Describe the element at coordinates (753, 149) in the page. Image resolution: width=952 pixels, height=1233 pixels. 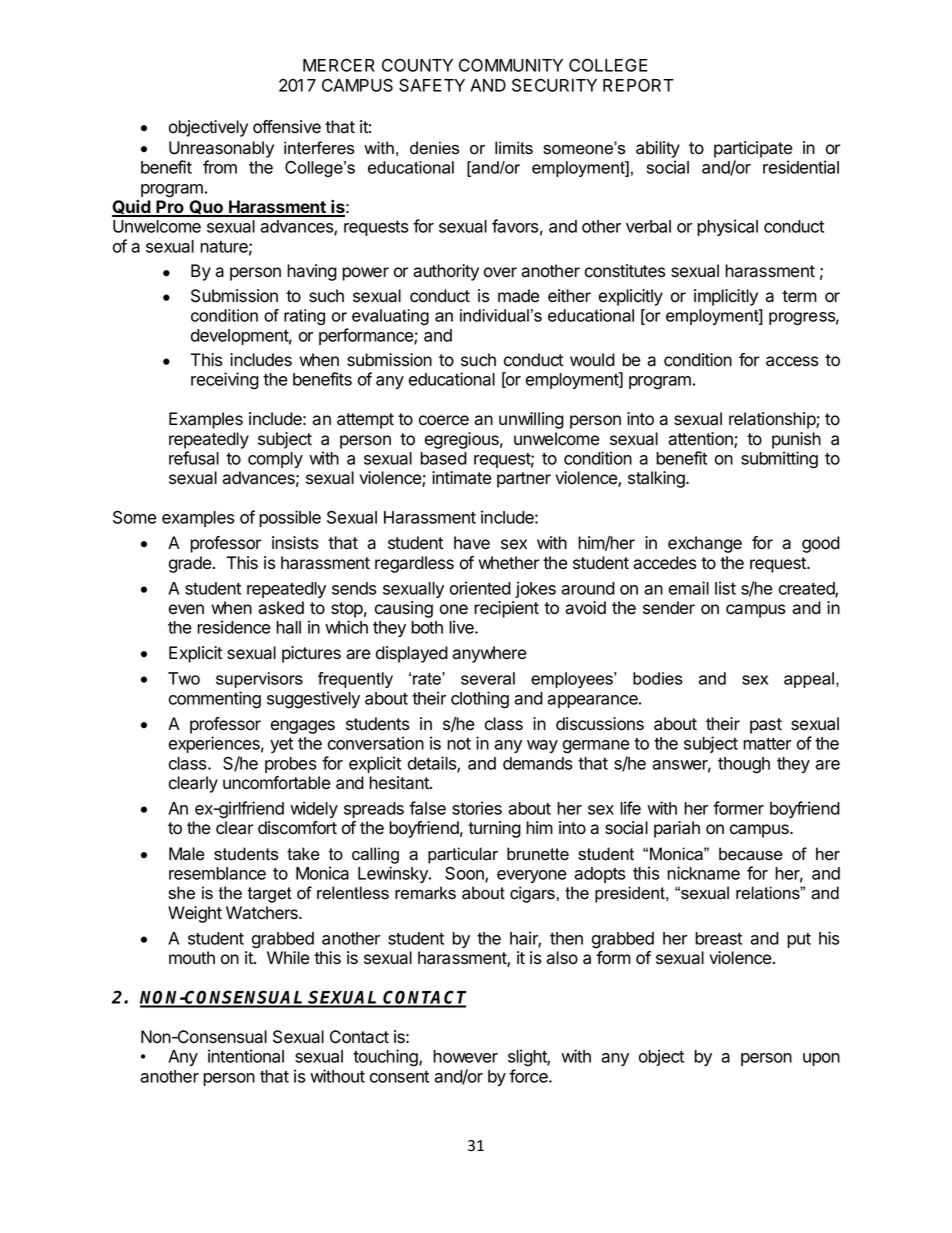
I see `participate` at that location.
